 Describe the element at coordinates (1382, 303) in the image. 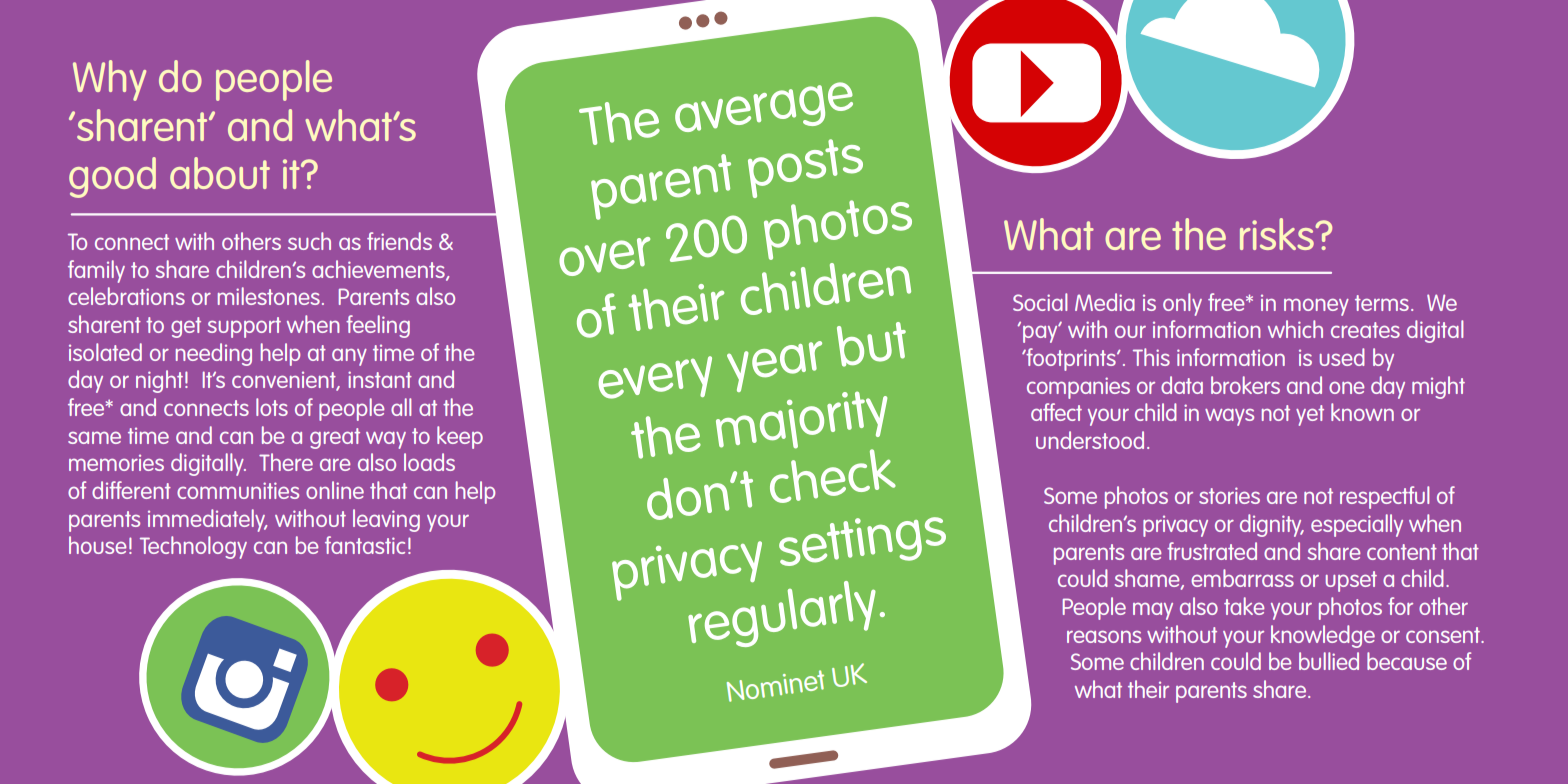

I see `terms` at that location.
